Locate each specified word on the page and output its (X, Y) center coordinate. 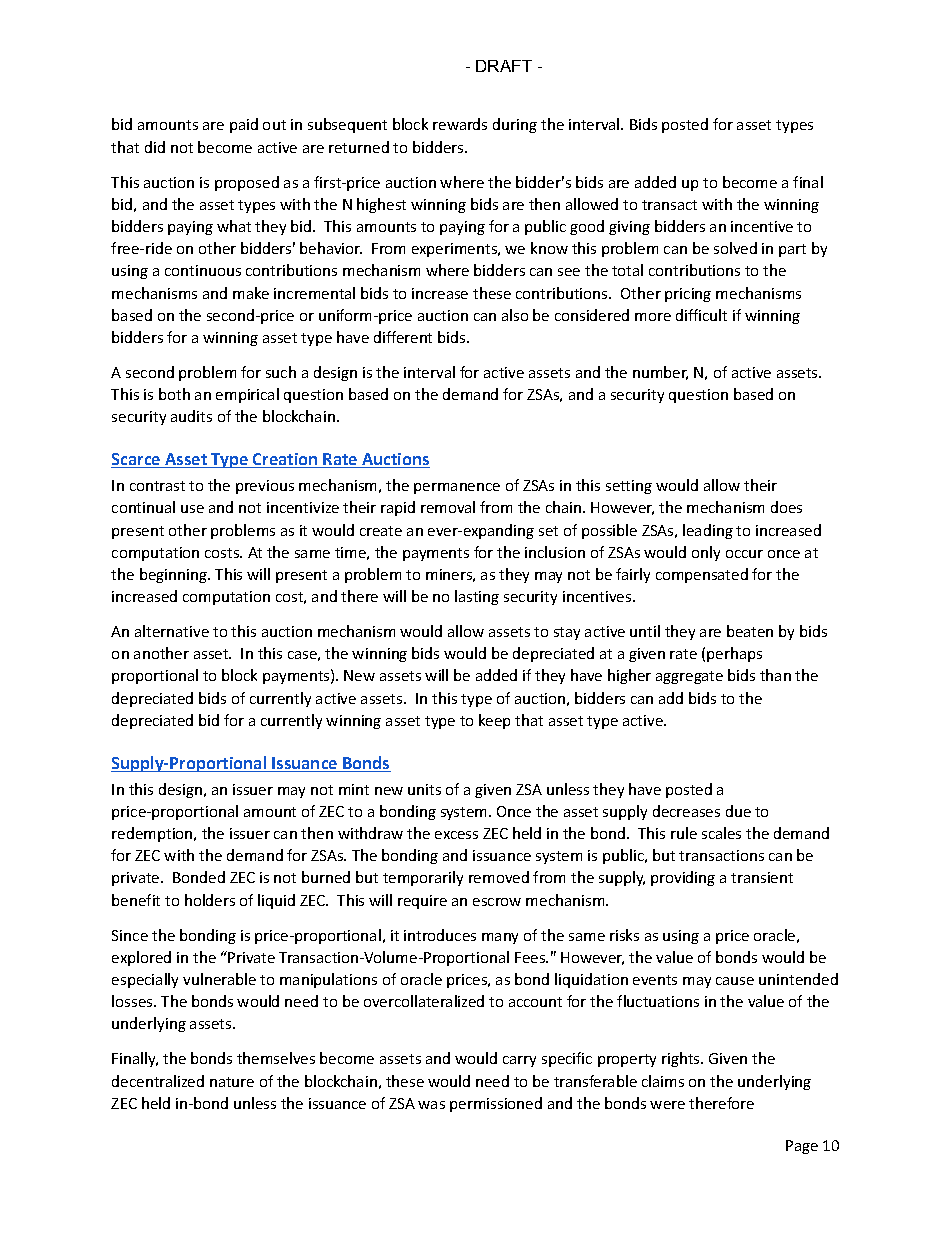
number (660, 373)
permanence (457, 488)
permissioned (496, 1104)
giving (629, 228)
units (424, 789)
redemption (153, 834)
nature (232, 1082)
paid (244, 125)
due (738, 811)
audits (191, 416)
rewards (460, 124)
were (667, 1105)
